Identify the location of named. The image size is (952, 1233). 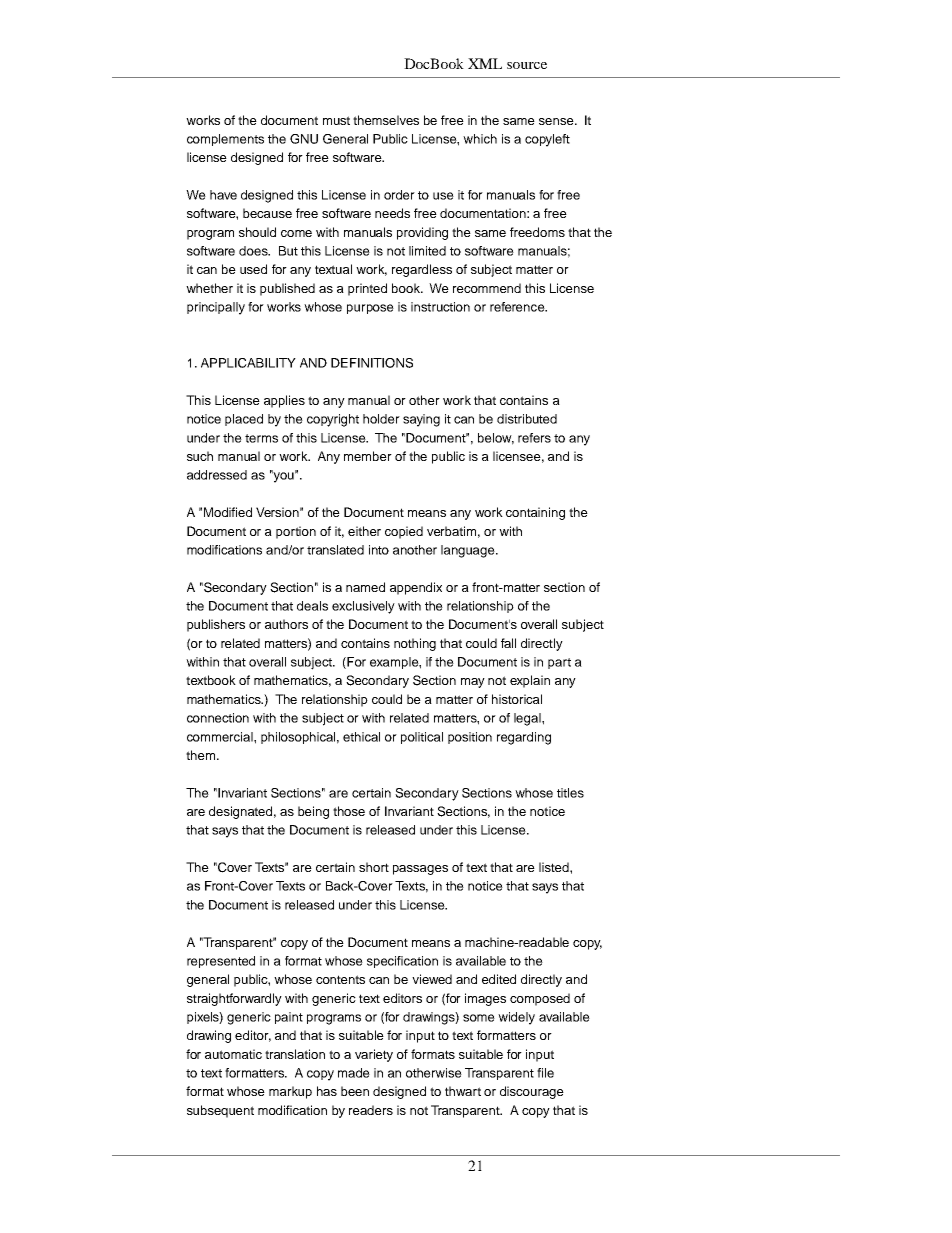
(365, 587).
